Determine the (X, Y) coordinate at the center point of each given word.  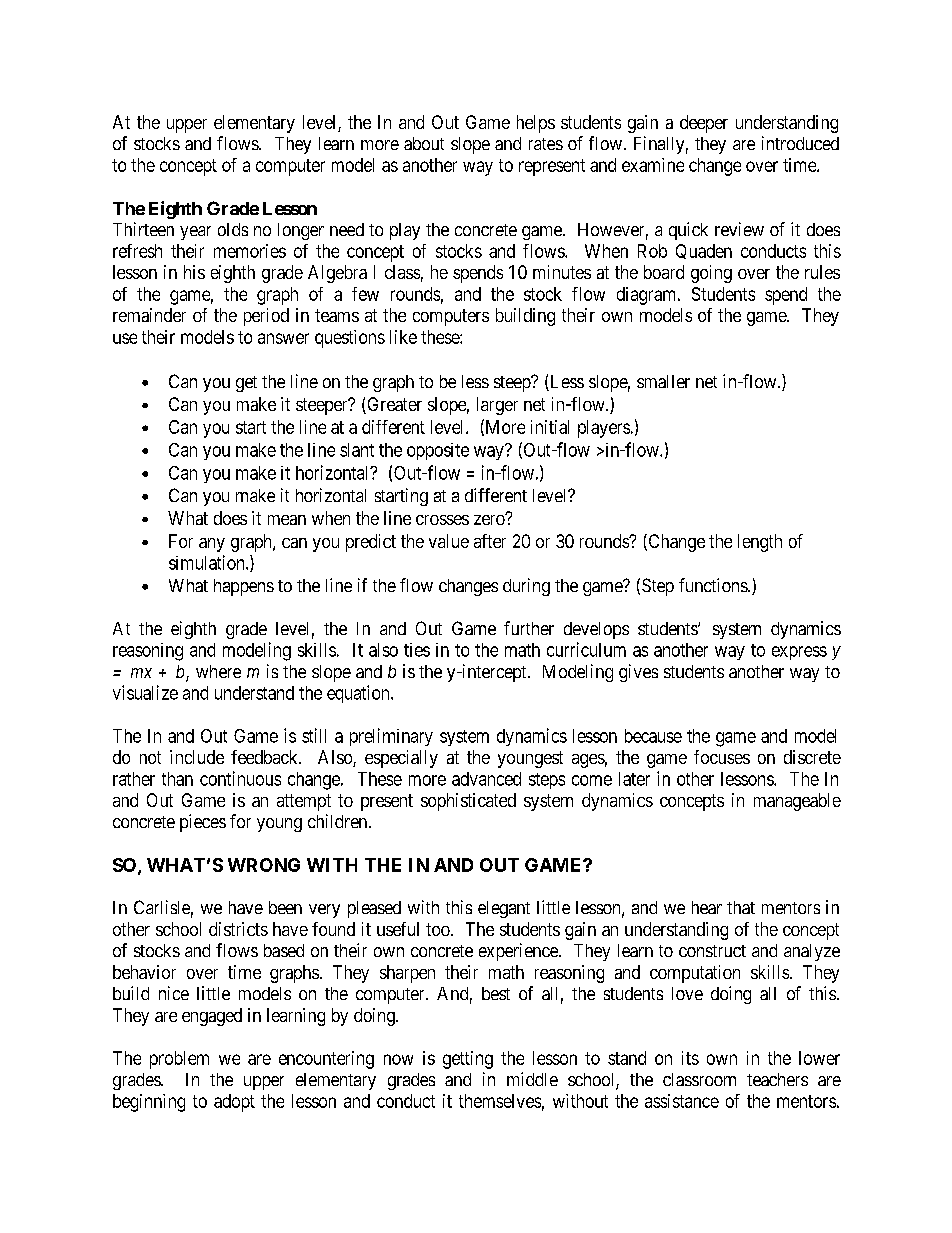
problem (179, 1060)
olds (233, 229)
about (424, 143)
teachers (777, 1079)
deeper (704, 124)
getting (468, 1060)
